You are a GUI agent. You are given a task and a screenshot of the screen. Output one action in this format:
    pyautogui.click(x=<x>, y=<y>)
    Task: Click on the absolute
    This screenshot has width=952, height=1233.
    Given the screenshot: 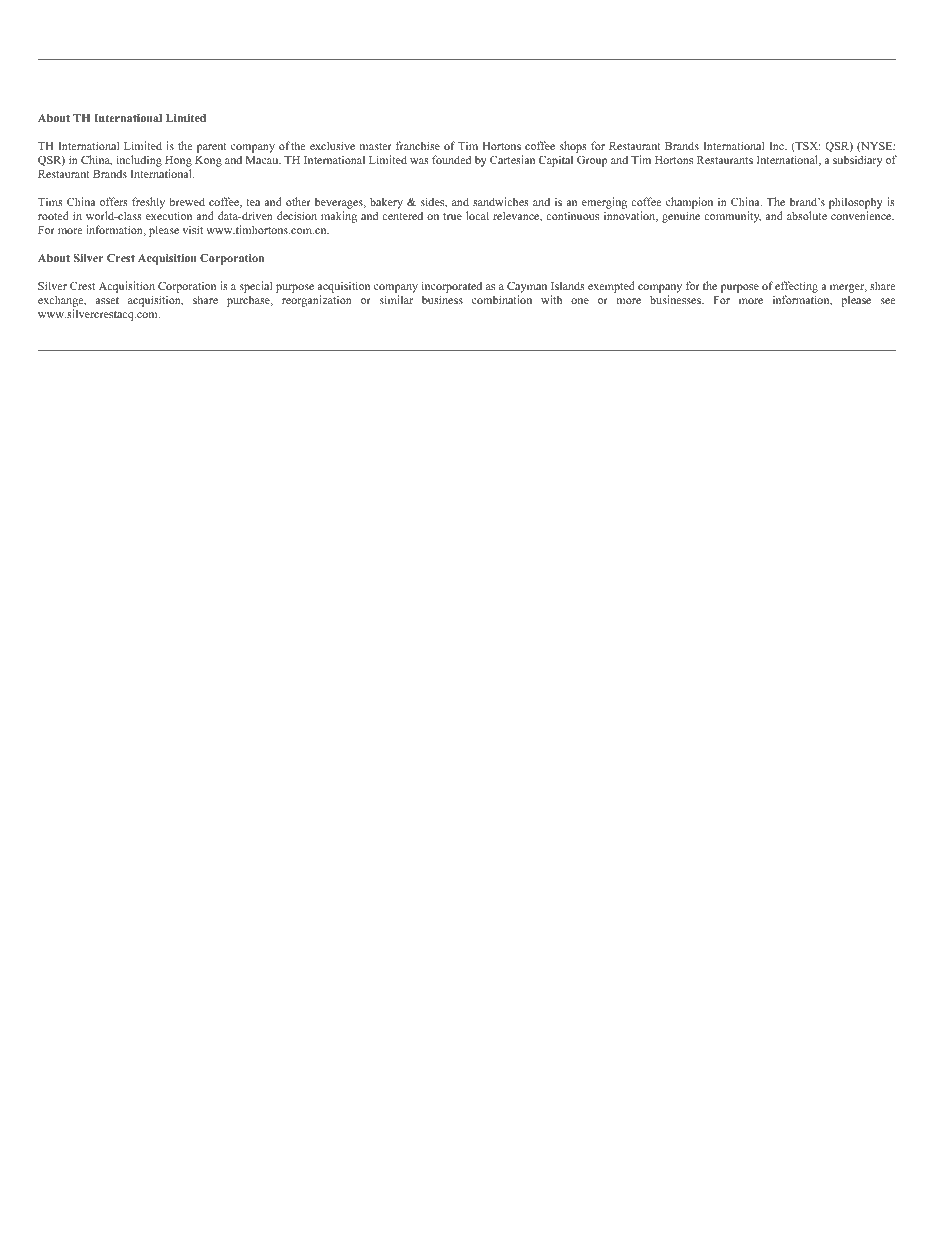 What is the action you would take?
    pyautogui.click(x=807, y=215)
